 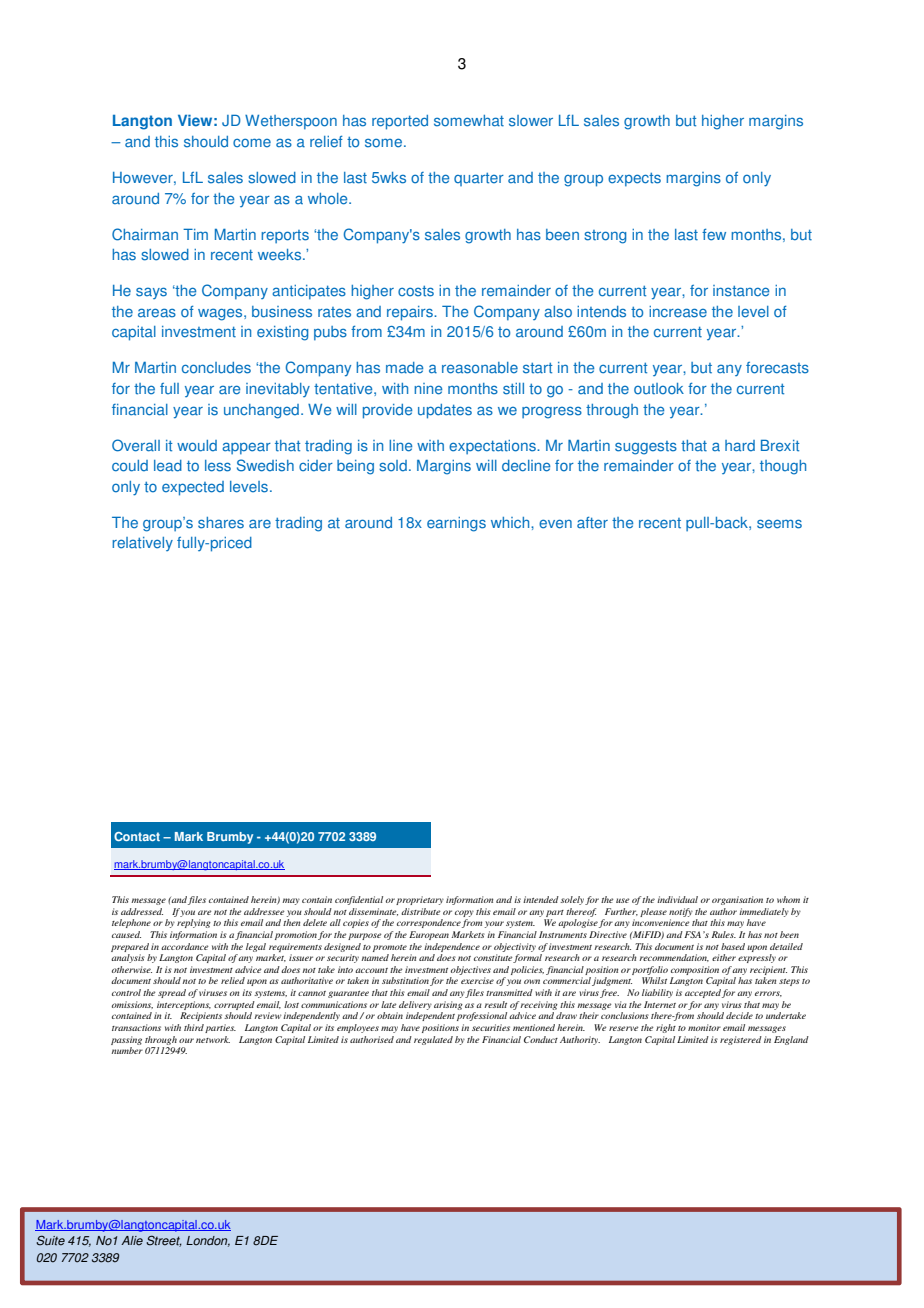 I want to click on Chairman, so click(x=145, y=234).
